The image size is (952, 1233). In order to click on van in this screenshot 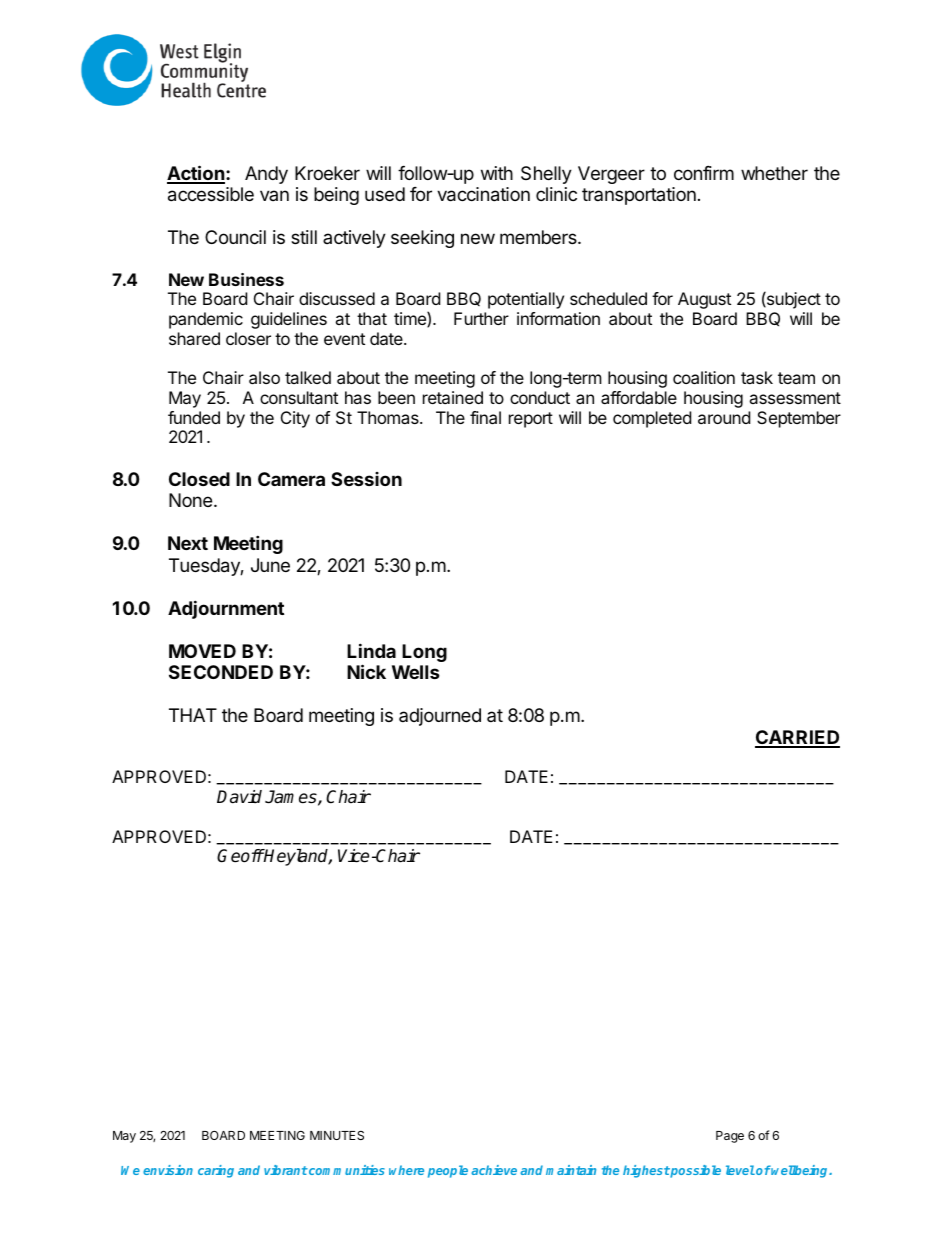, I will do `click(274, 195)`.
